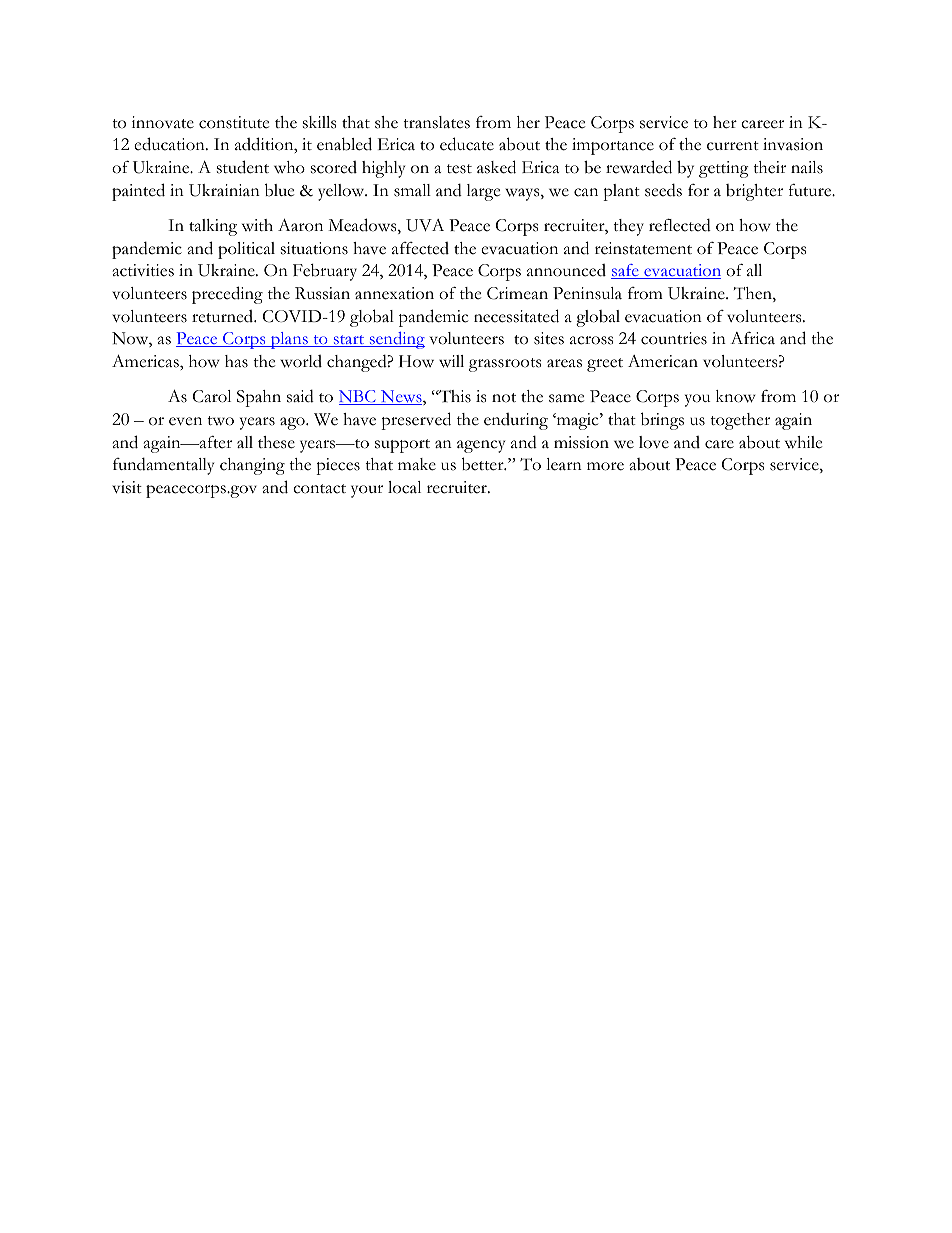 The height and width of the document is (1233, 952). Describe the element at coordinates (733, 146) in the document. I see `current` at that location.
